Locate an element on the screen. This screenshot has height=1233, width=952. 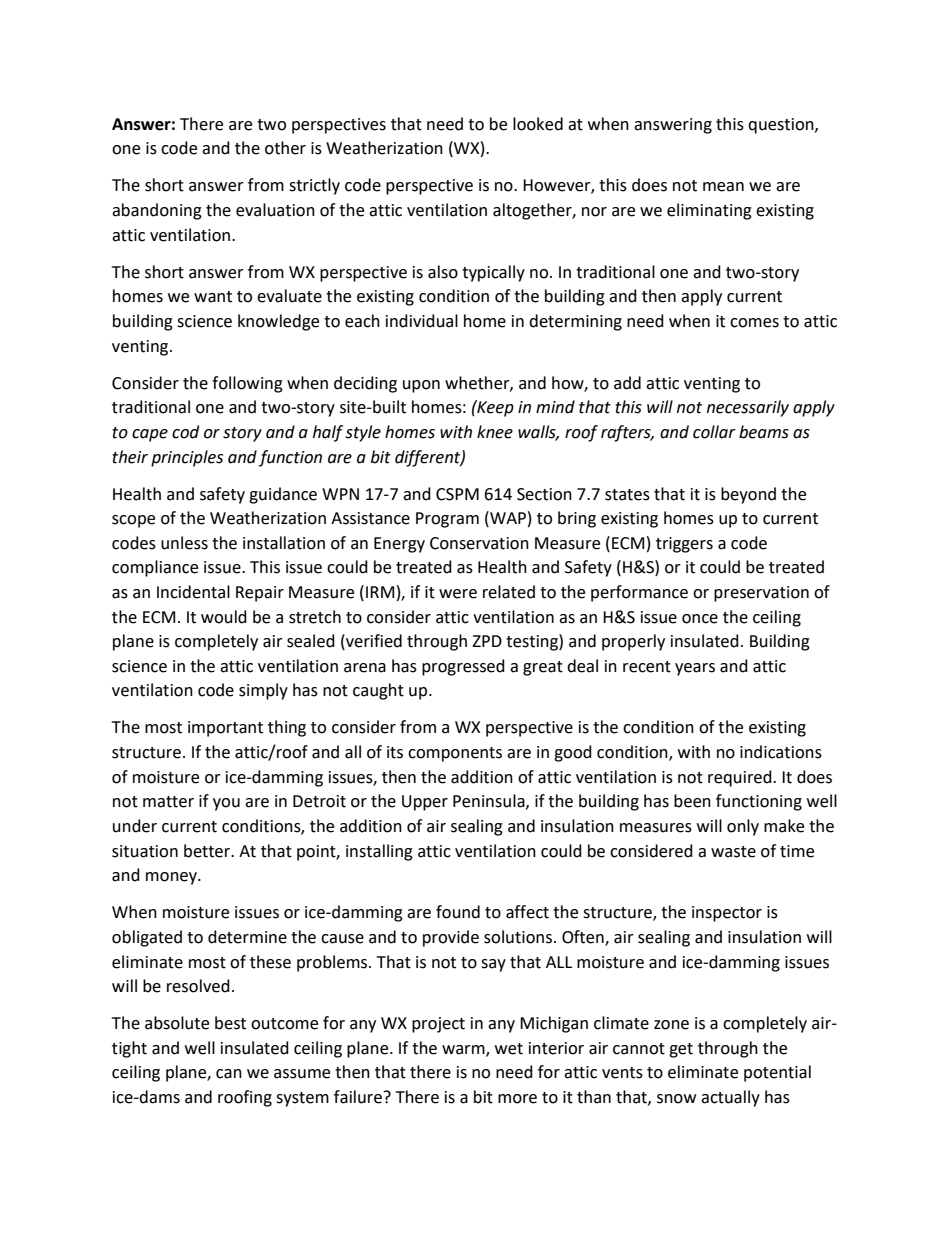
were is located at coordinates (458, 594).
